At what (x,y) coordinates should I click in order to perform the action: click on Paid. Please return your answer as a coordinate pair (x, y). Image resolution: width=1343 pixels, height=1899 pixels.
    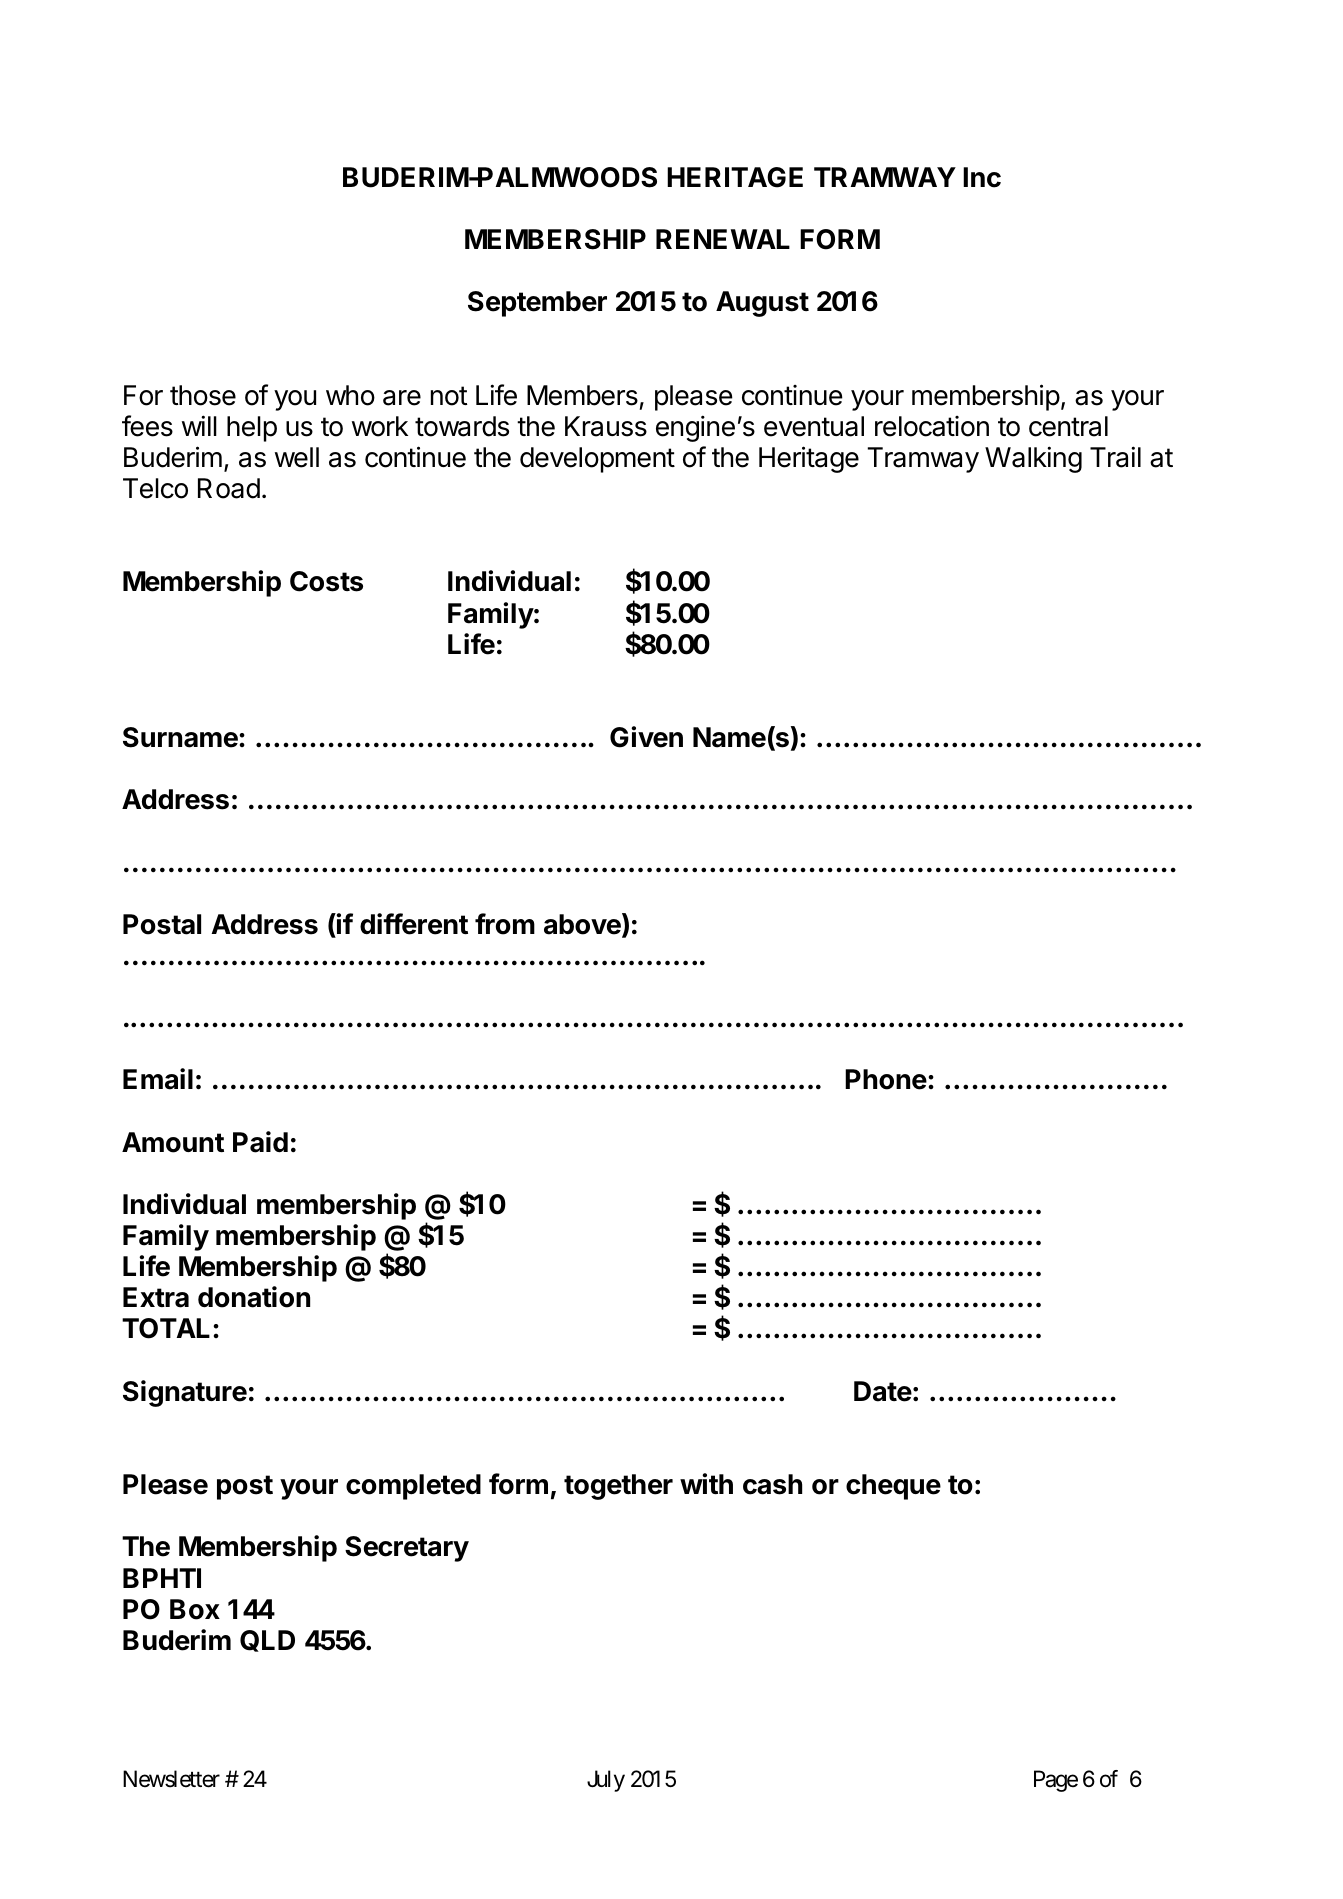
    Looking at the image, I should click on (260, 1142).
